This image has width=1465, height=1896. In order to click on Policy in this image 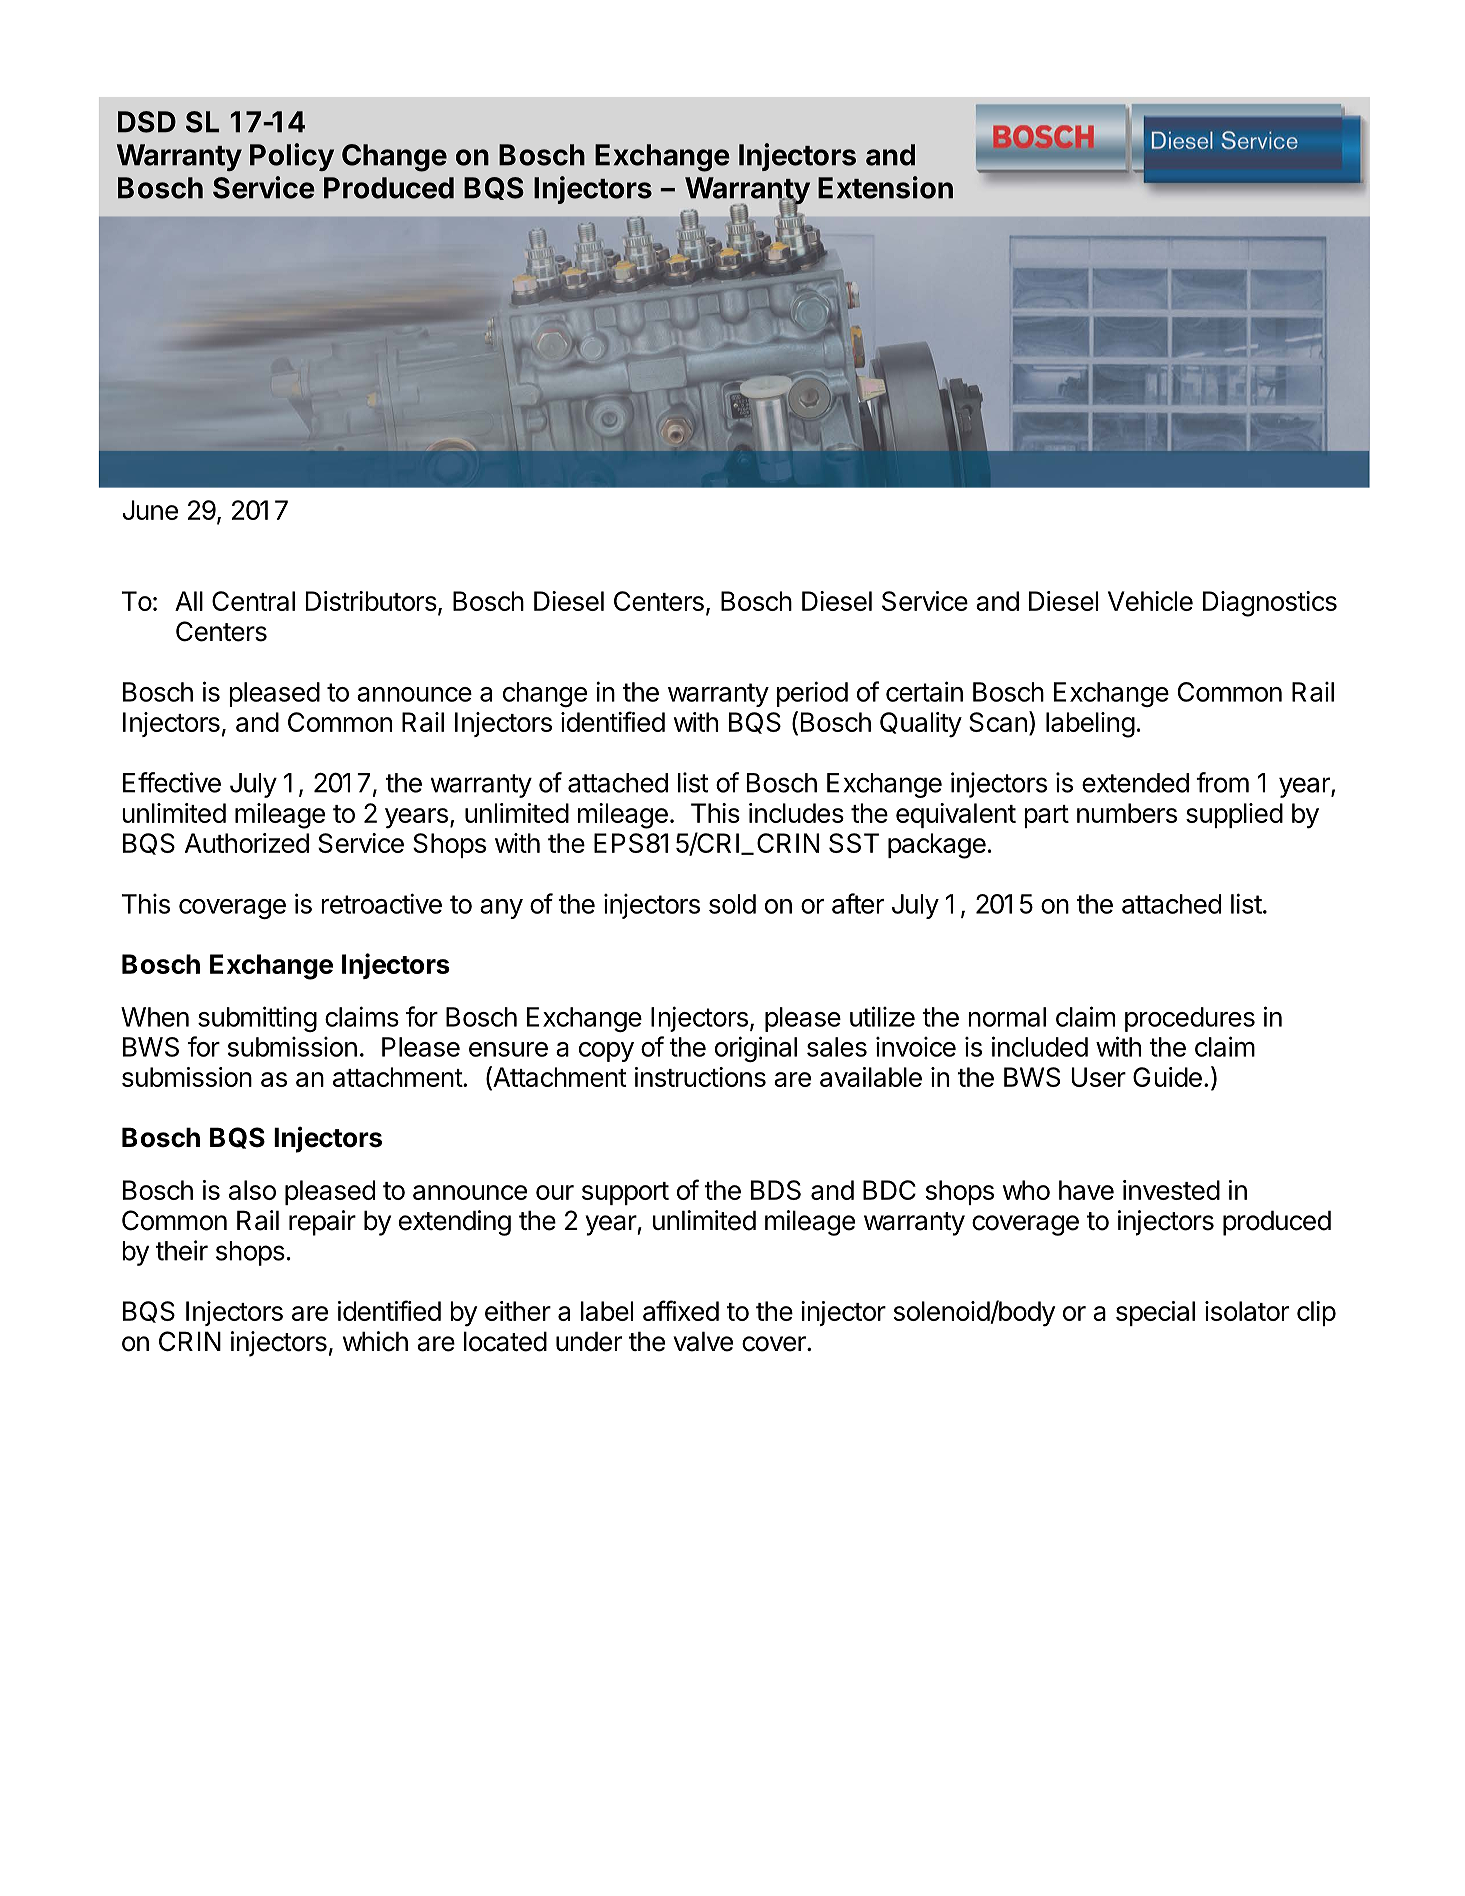, I will do `click(292, 157)`.
